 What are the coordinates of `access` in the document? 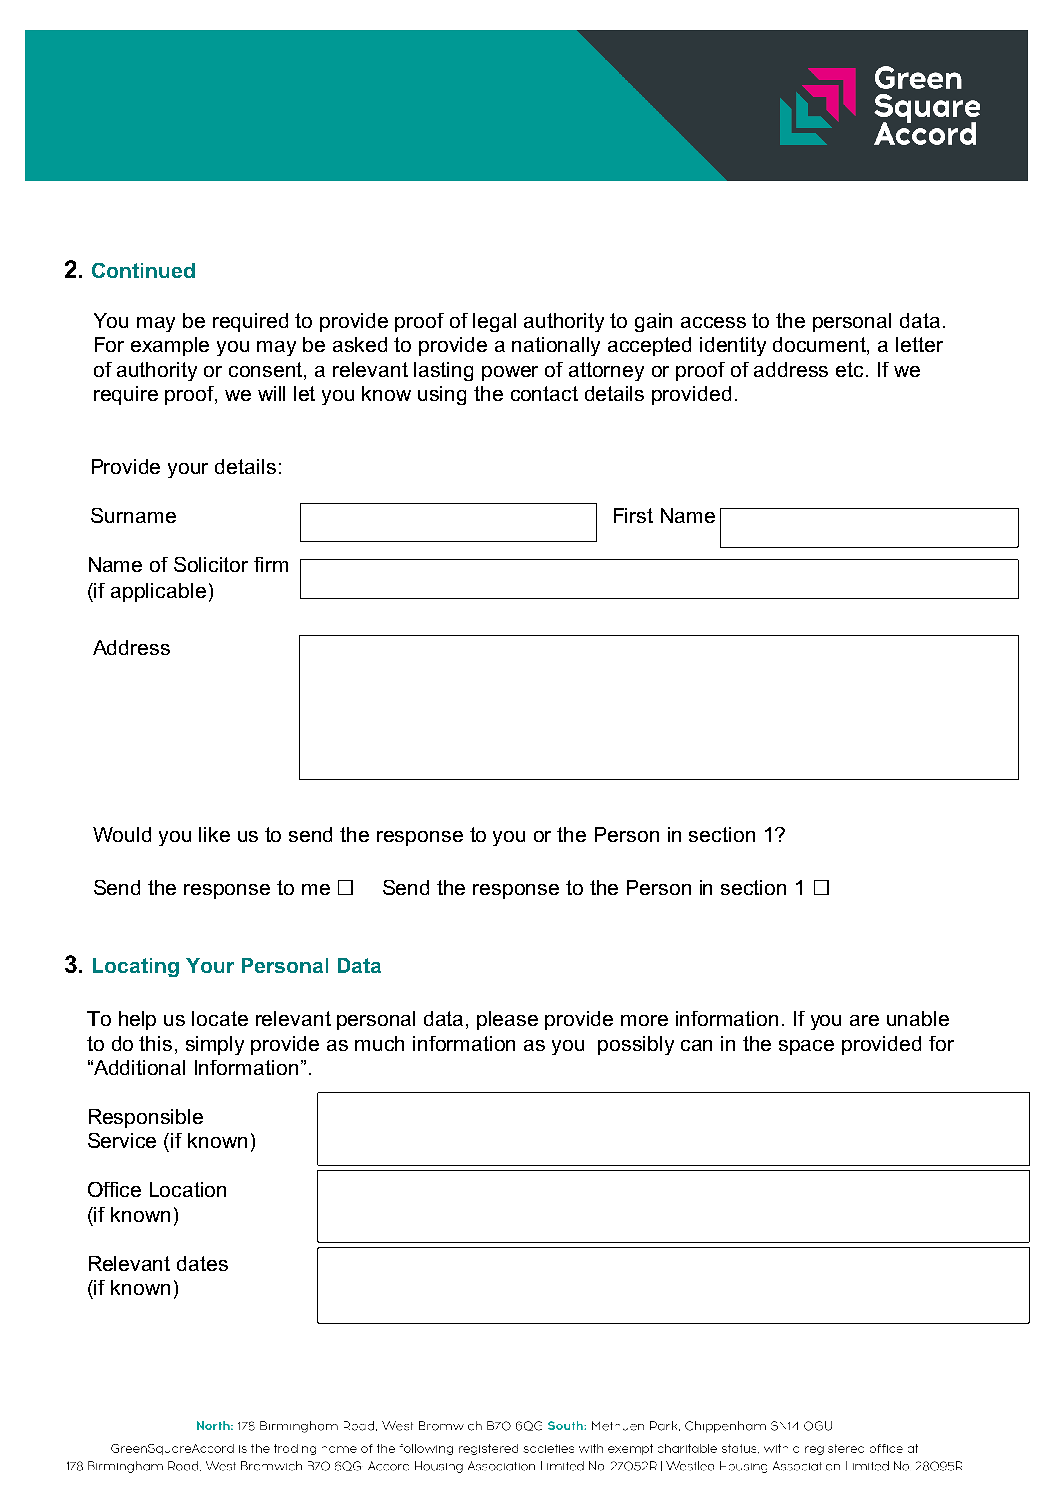 It's located at (713, 322).
